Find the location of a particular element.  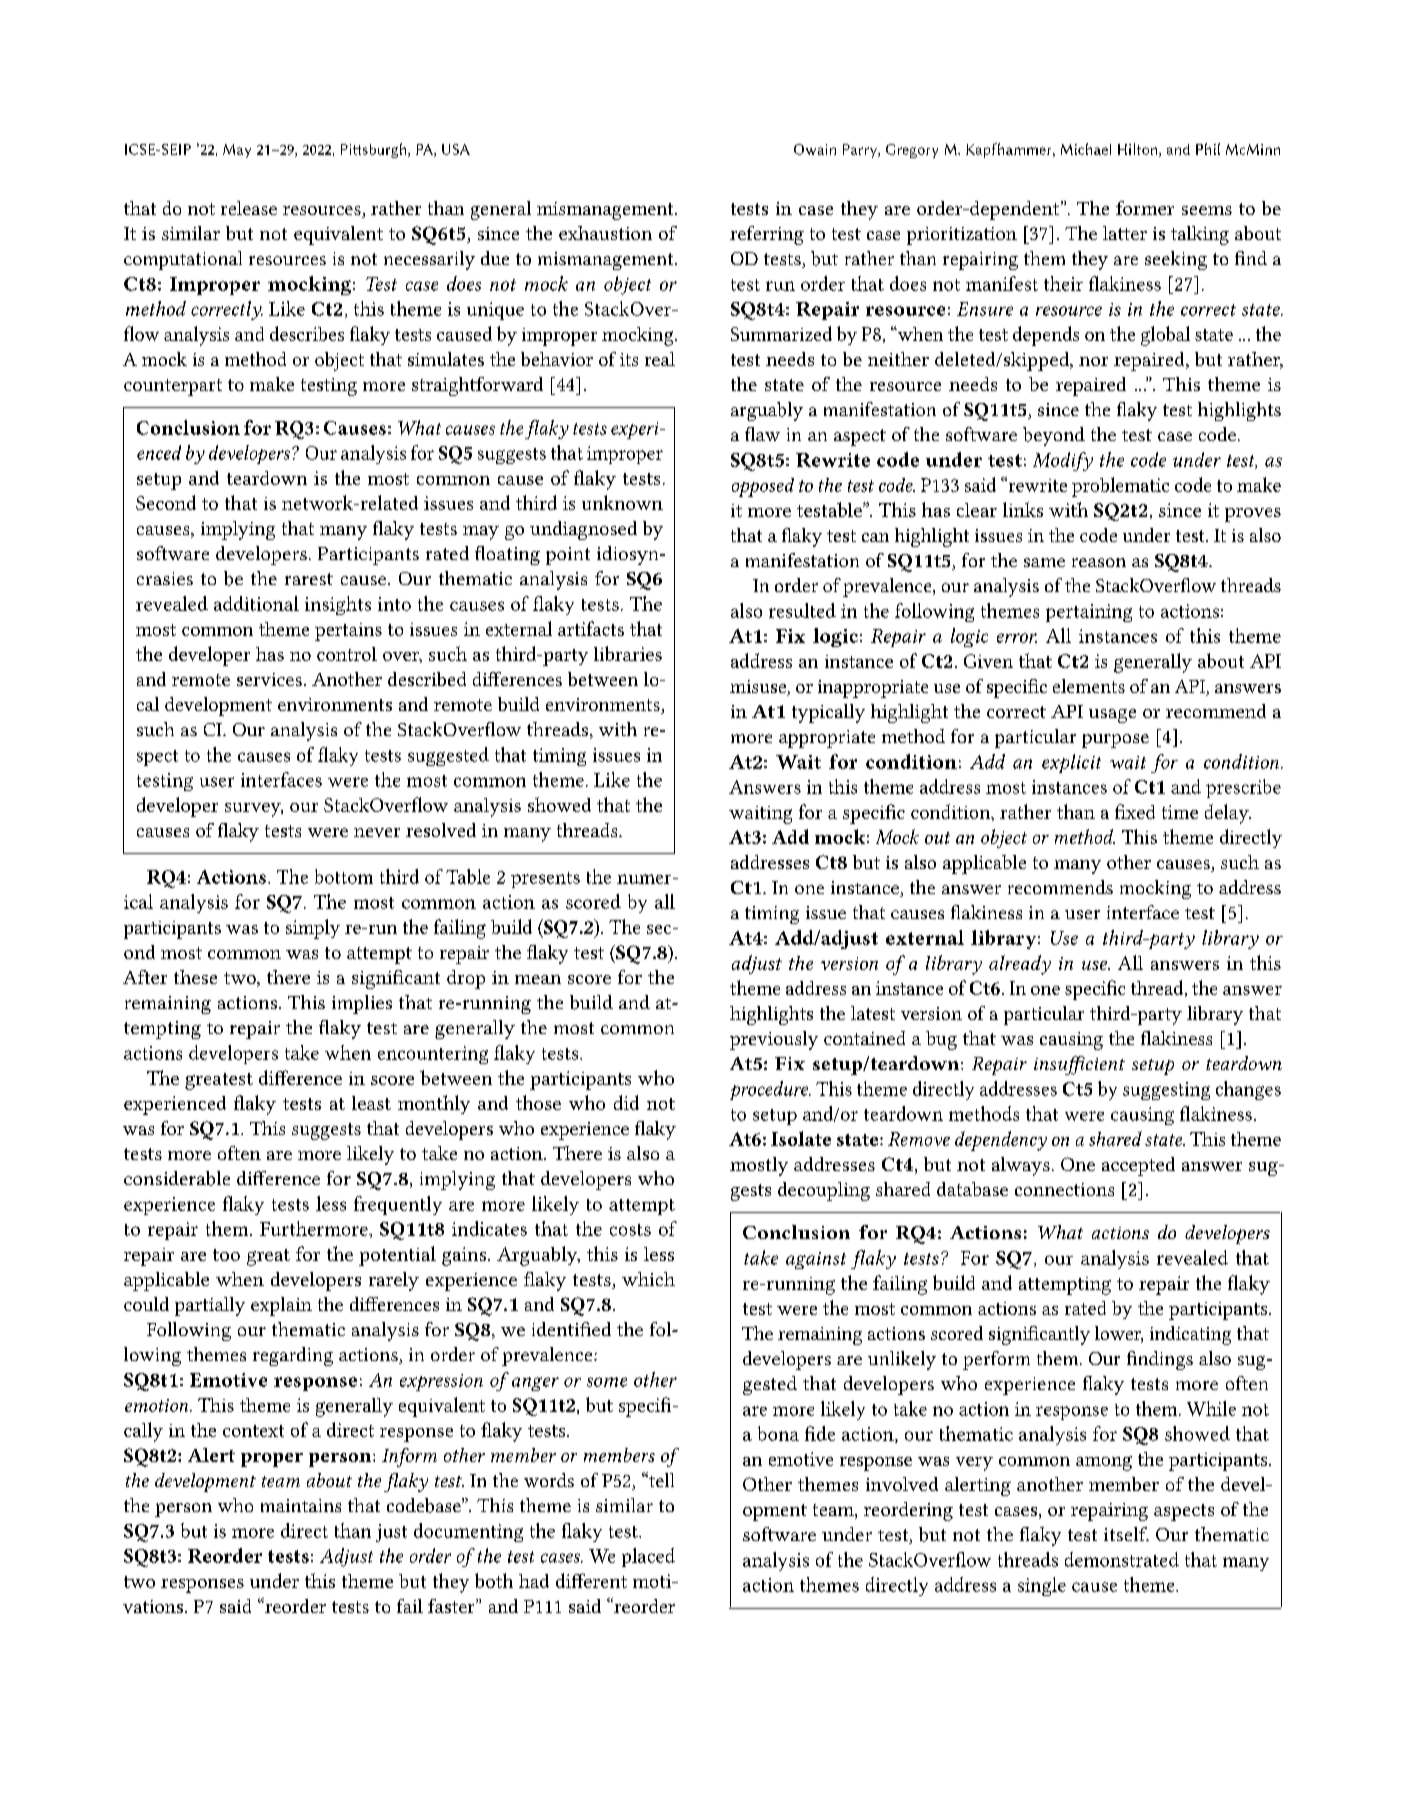

maintains is located at coordinates (301, 1505).
